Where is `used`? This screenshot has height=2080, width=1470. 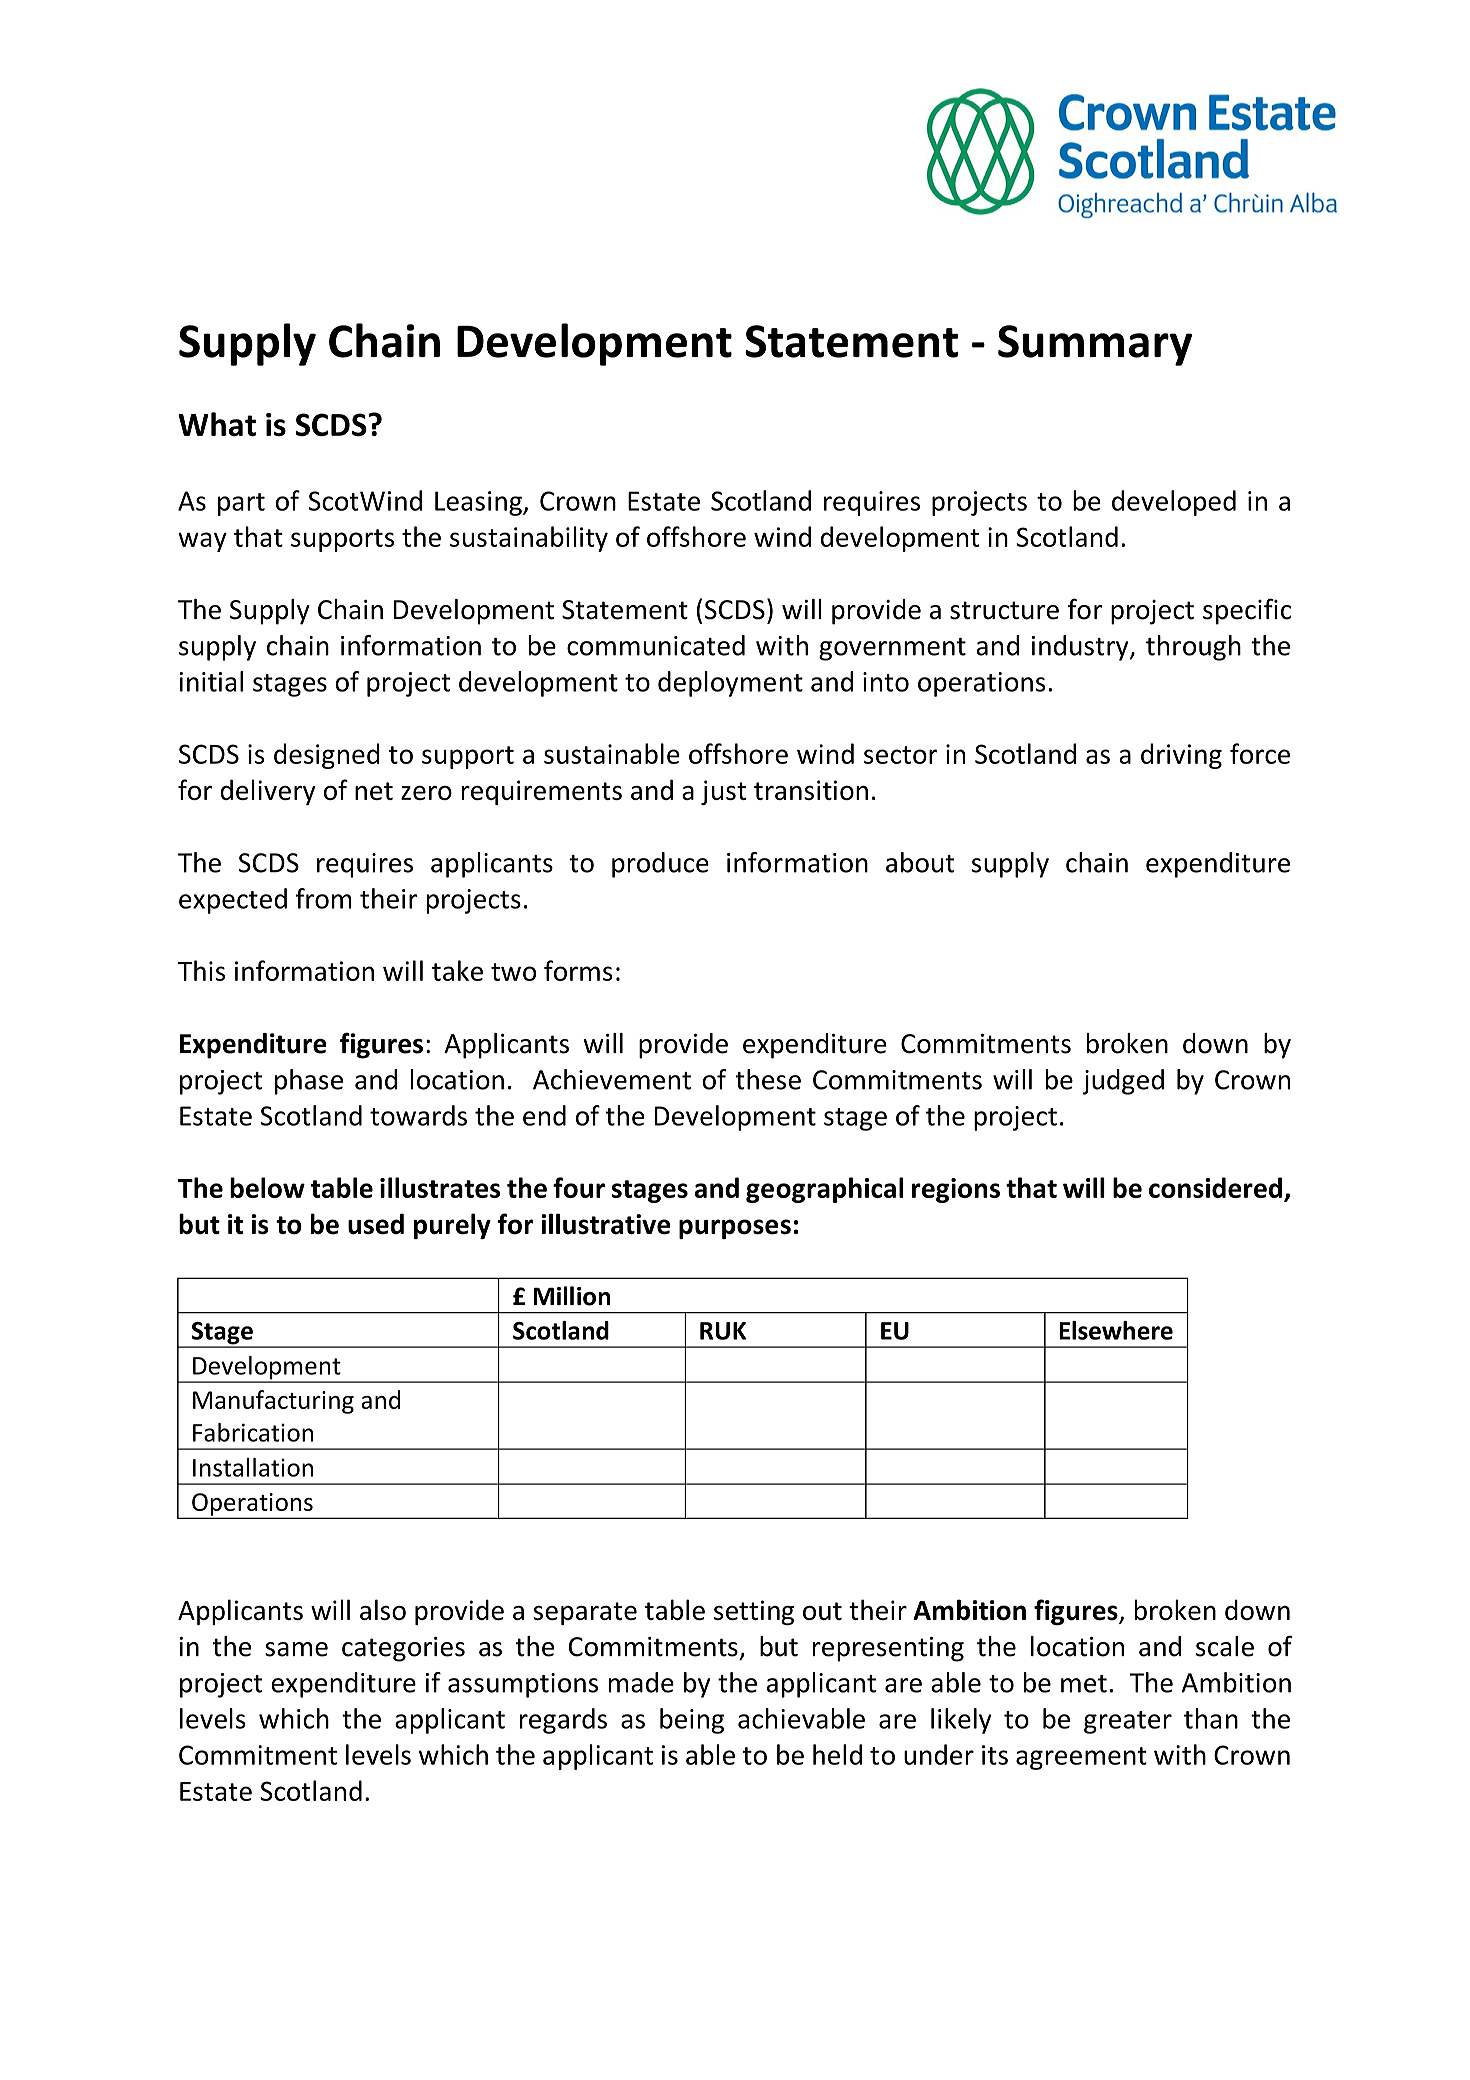
used is located at coordinates (376, 1224).
